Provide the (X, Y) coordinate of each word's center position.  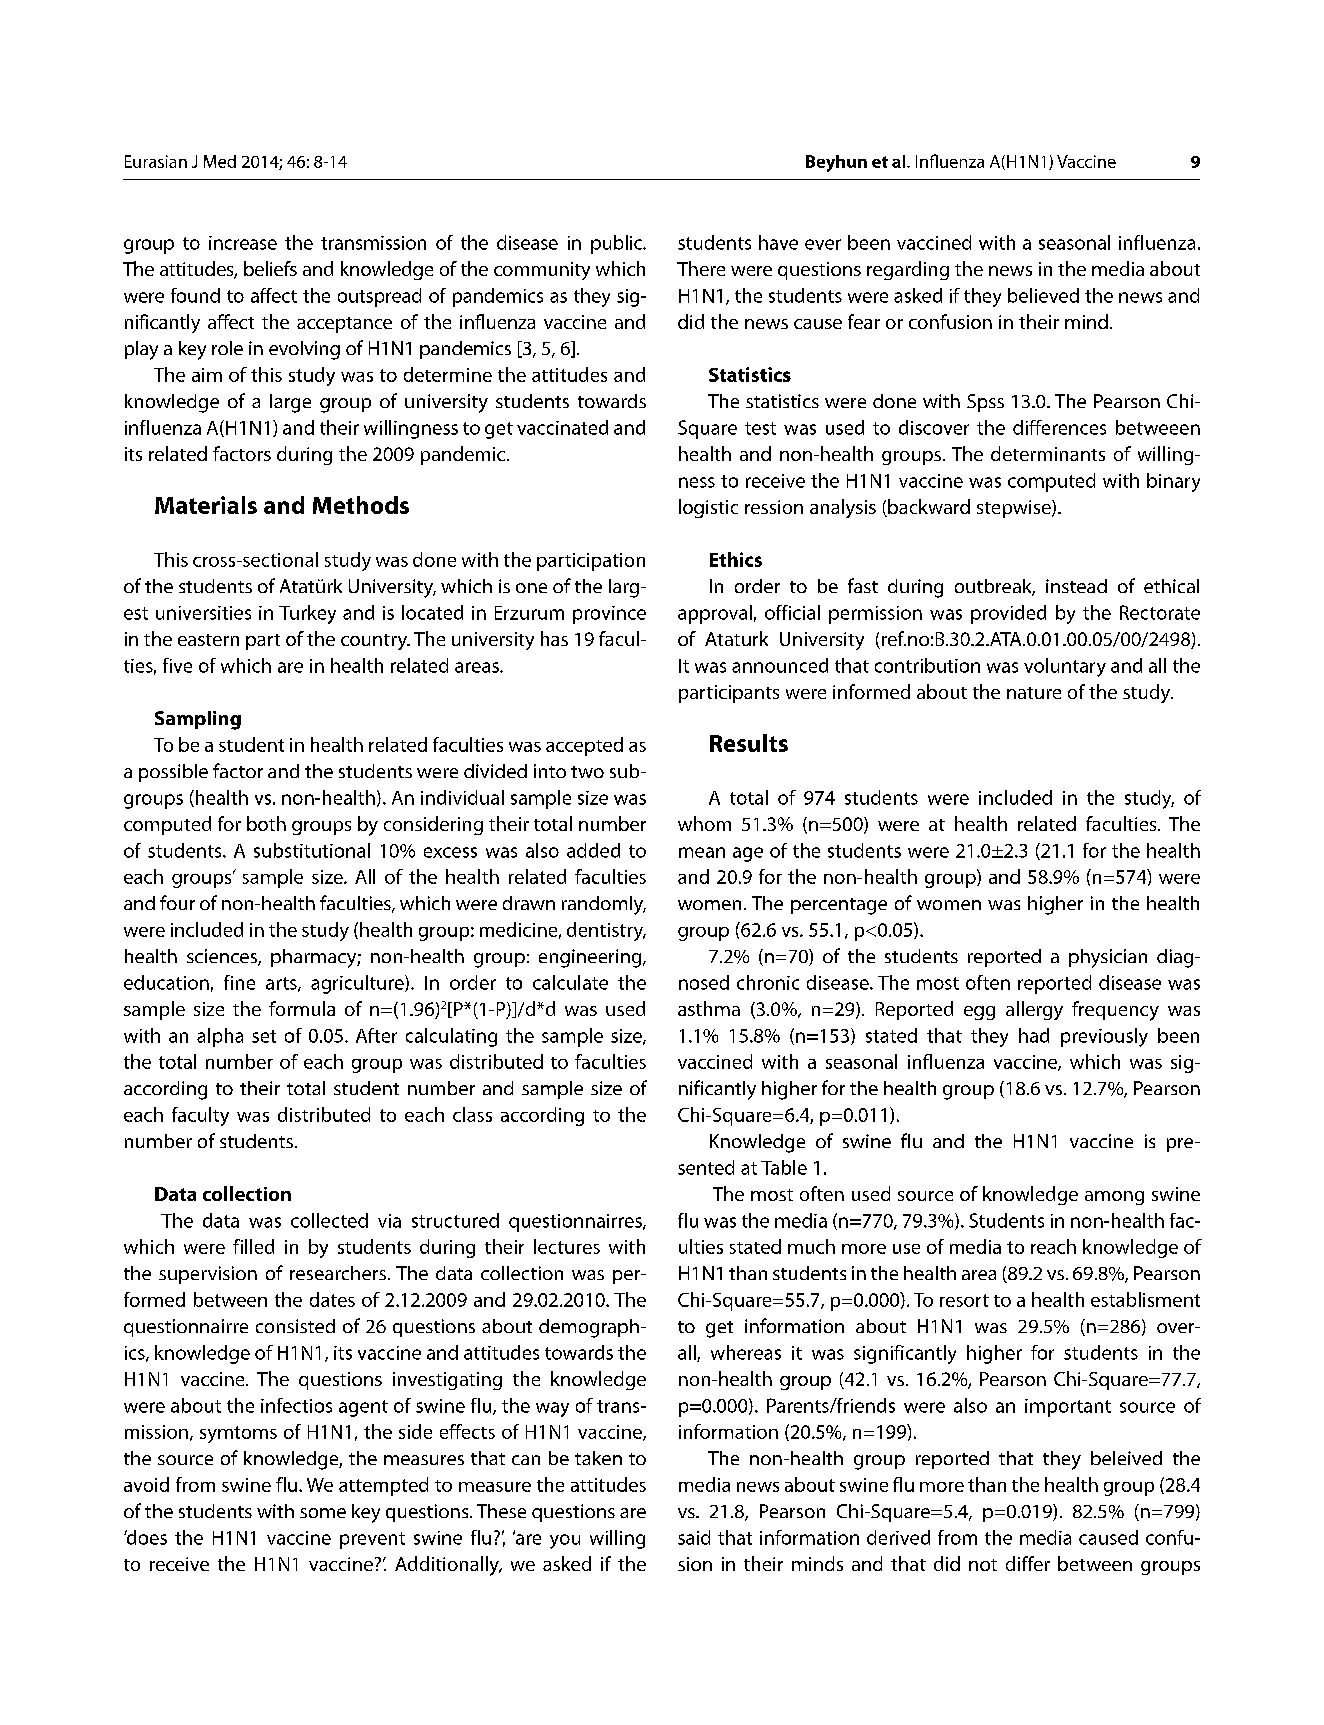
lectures (567, 1246)
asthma (709, 1008)
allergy (1034, 1010)
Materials (206, 505)
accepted (584, 746)
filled (253, 1246)
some (323, 1513)
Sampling (198, 720)
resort (964, 1300)
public (618, 244)
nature (1034, 693)
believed (1043, 295)
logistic (708, 508)
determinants (1048, 453)
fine (239, 982)
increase (243, 243)
